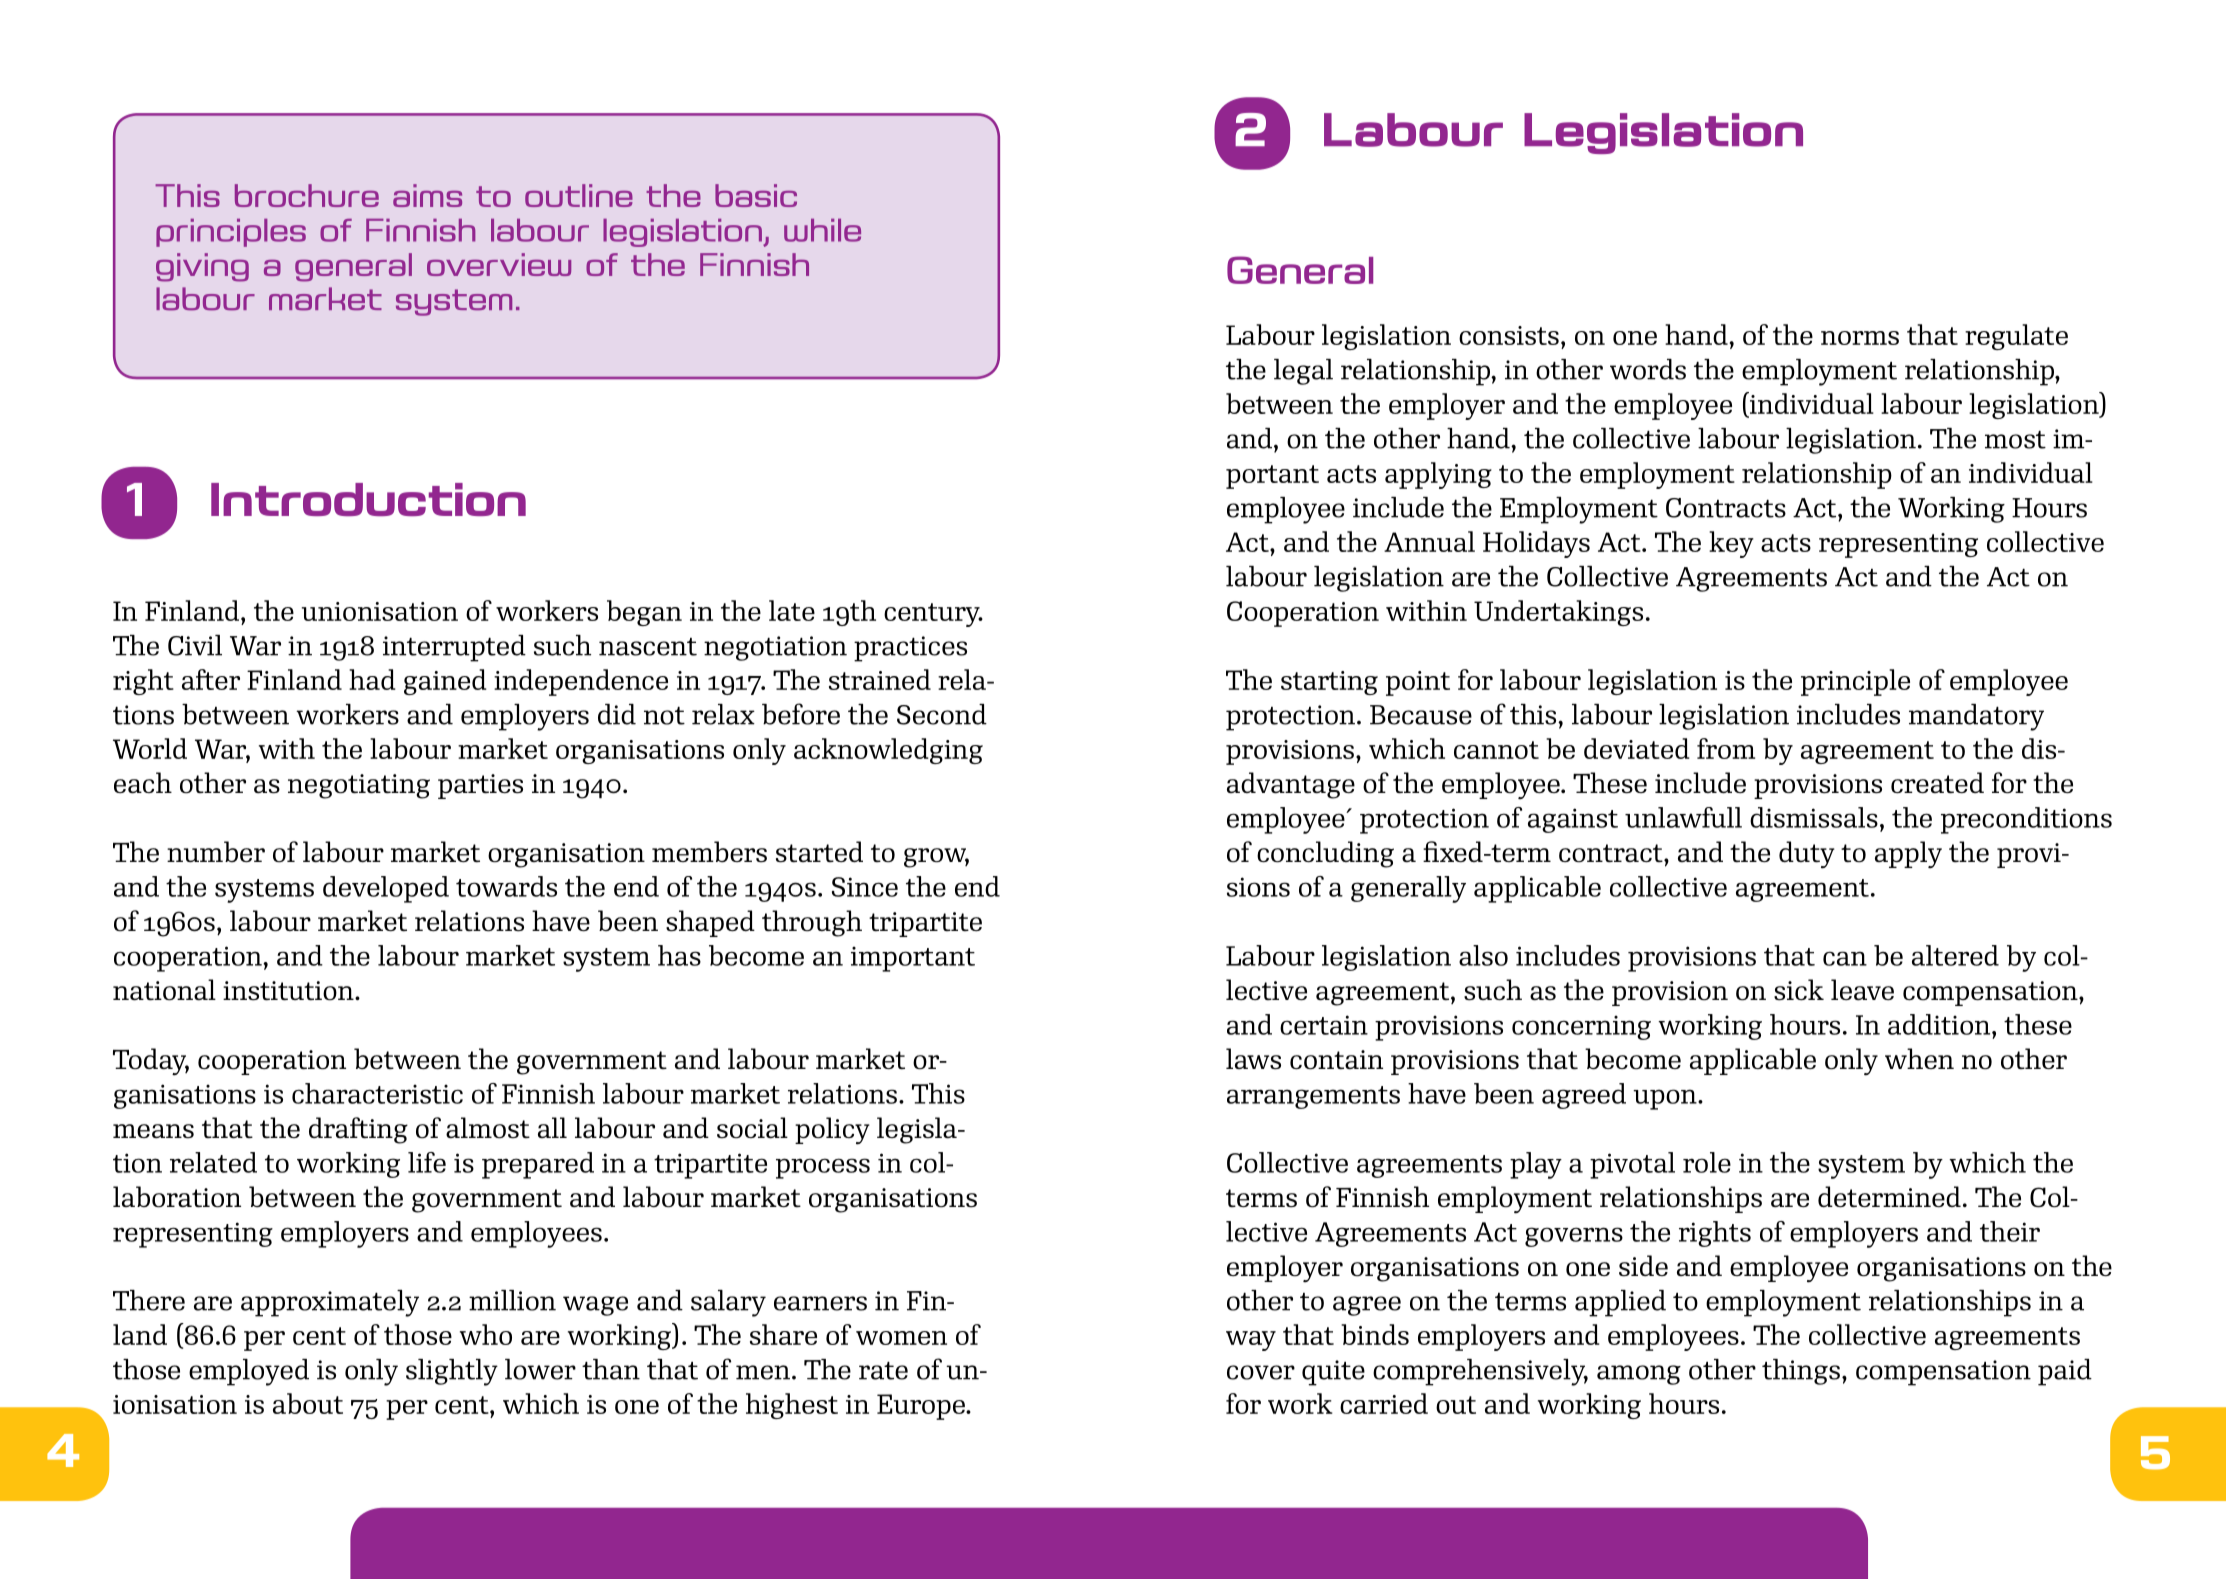 The image size is (2226, 1579). I want to click on norms, so click(1860, 338).
